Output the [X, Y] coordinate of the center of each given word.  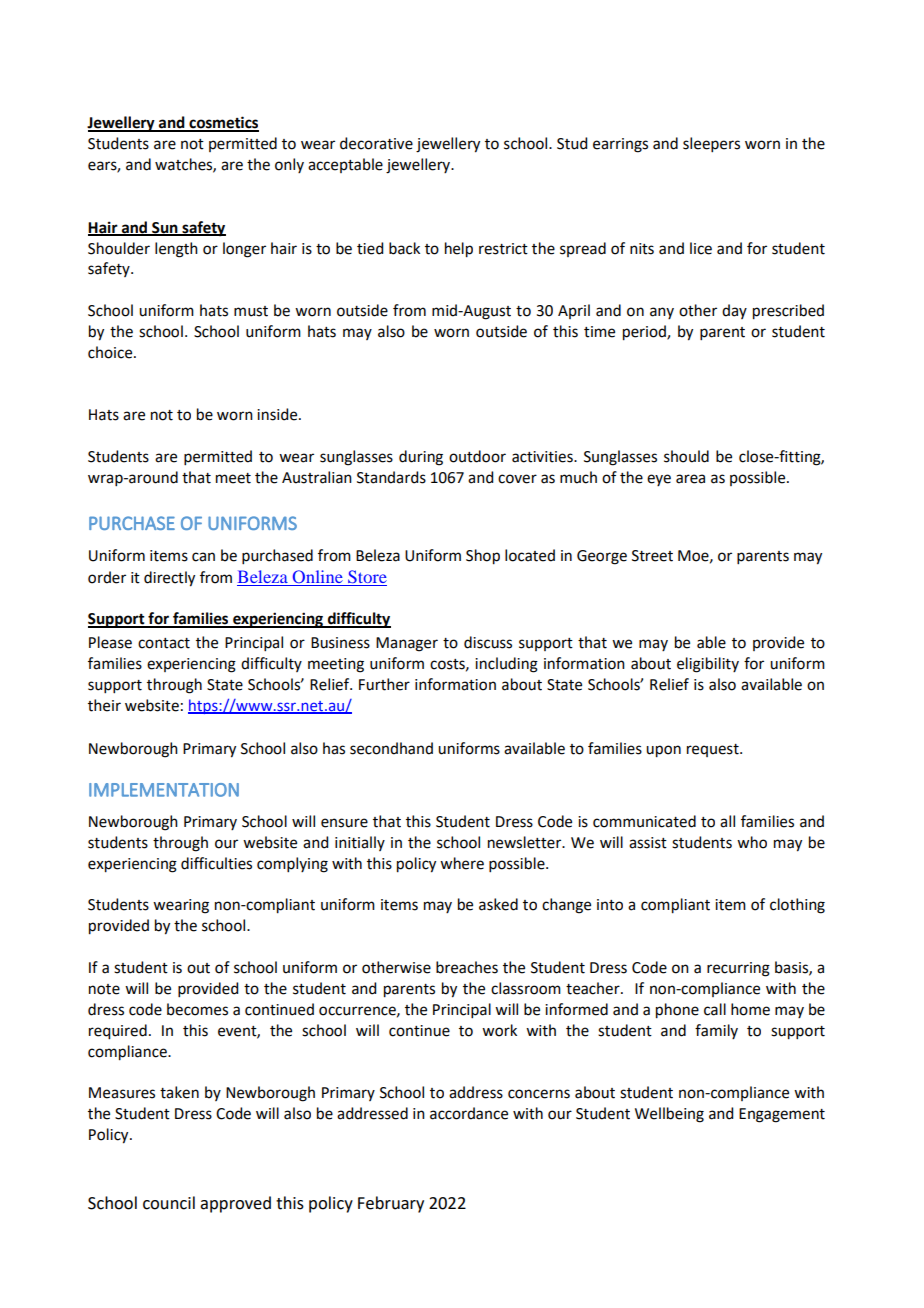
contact [164, 643]
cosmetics [223, 123]
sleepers [711, 144]
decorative [376, 143]
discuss [488, 642]
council [169, 1203]
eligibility [708, 665]
